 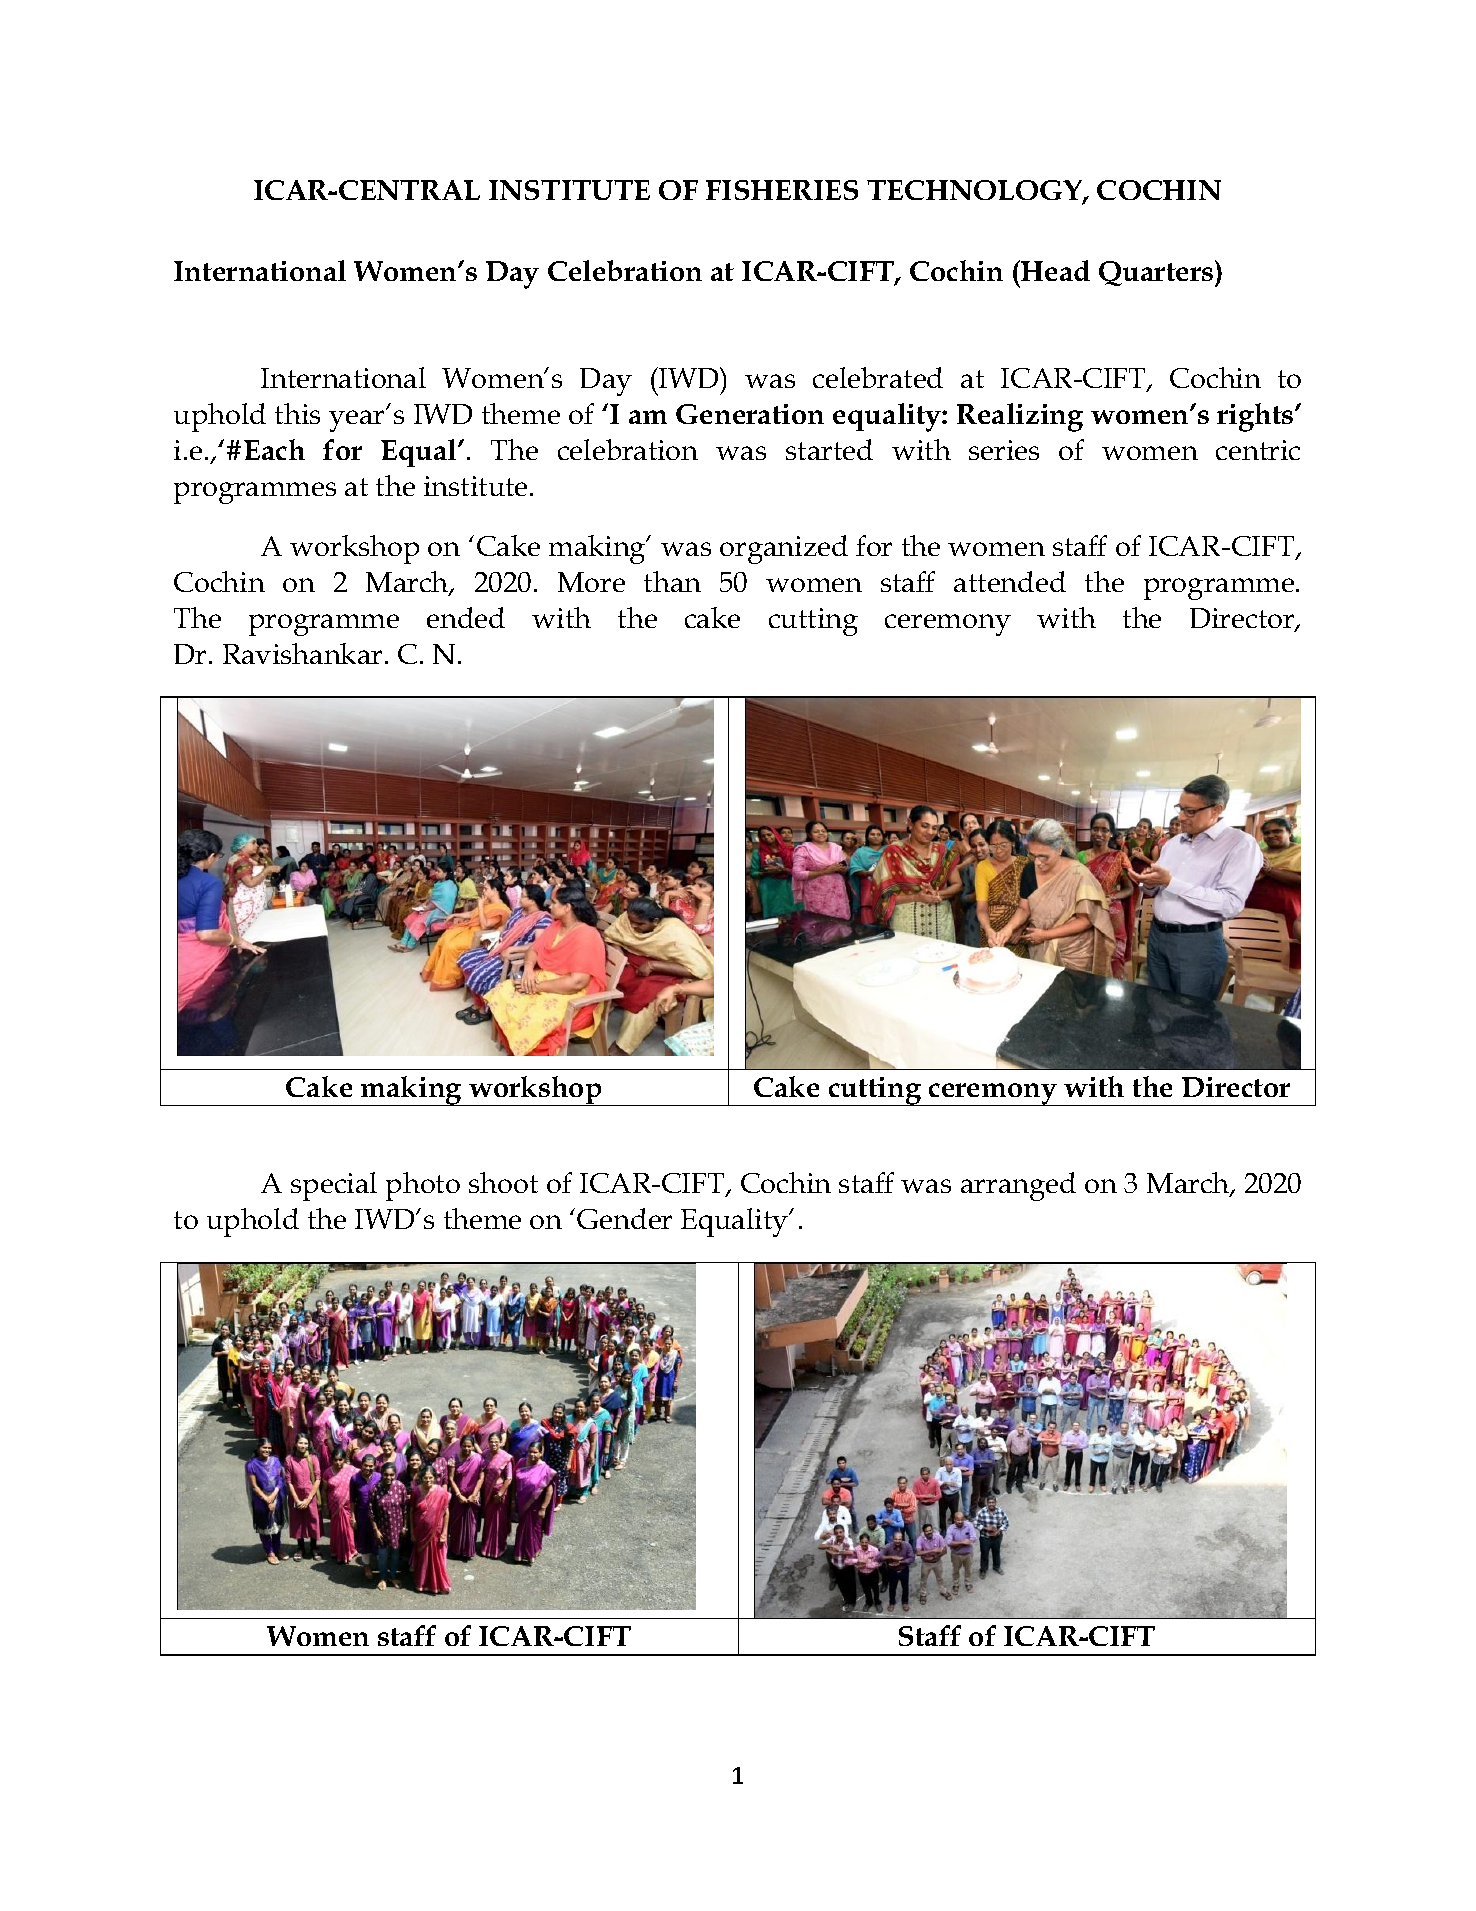 I want to click on arranged, so click(x=1018, y=1186).
